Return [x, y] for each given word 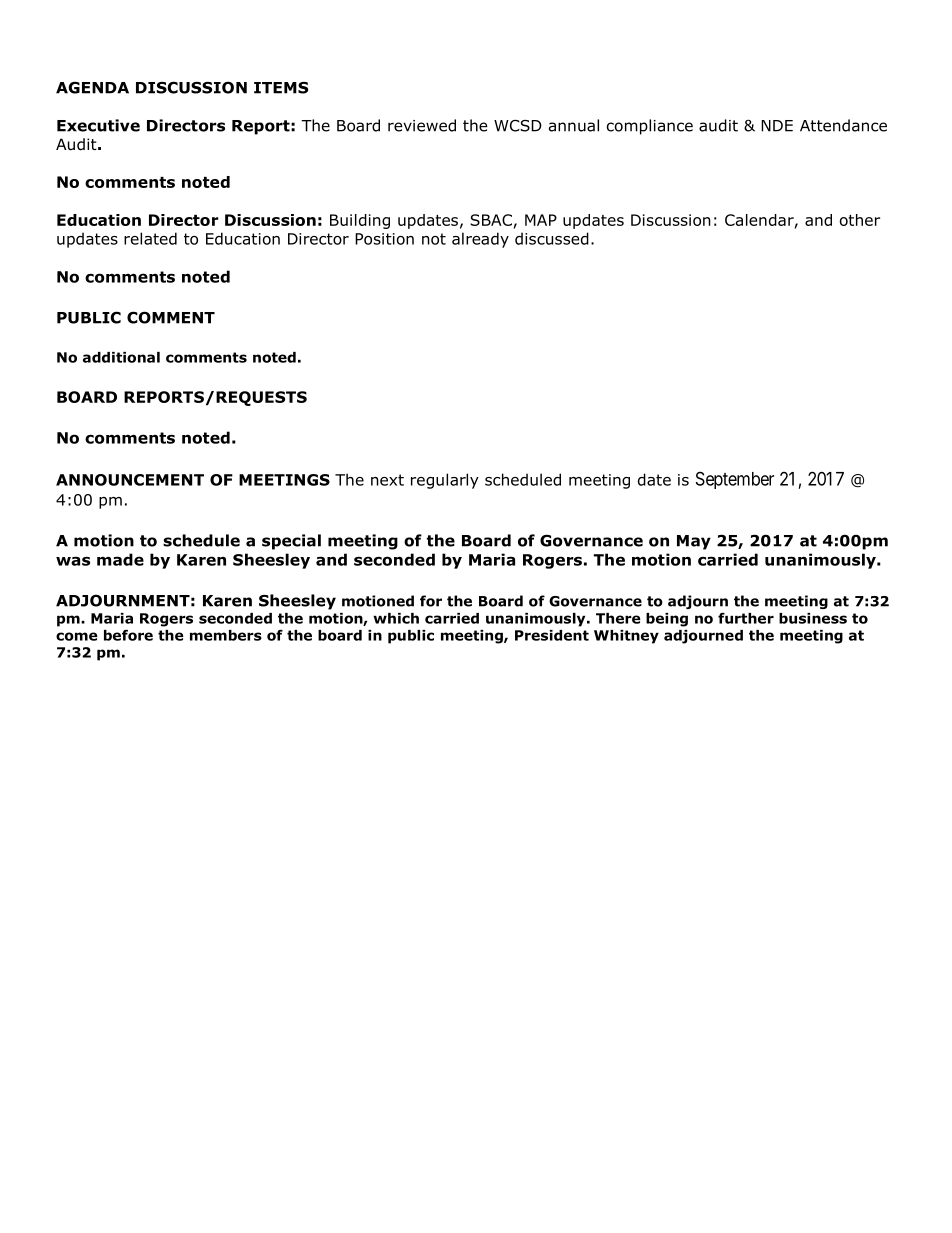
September [735, 480]
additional [121, 357]
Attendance [843, 125]
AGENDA [92, 87]
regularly [445, 481]
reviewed [422, 125]
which [396, 618]
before [128, 635]
